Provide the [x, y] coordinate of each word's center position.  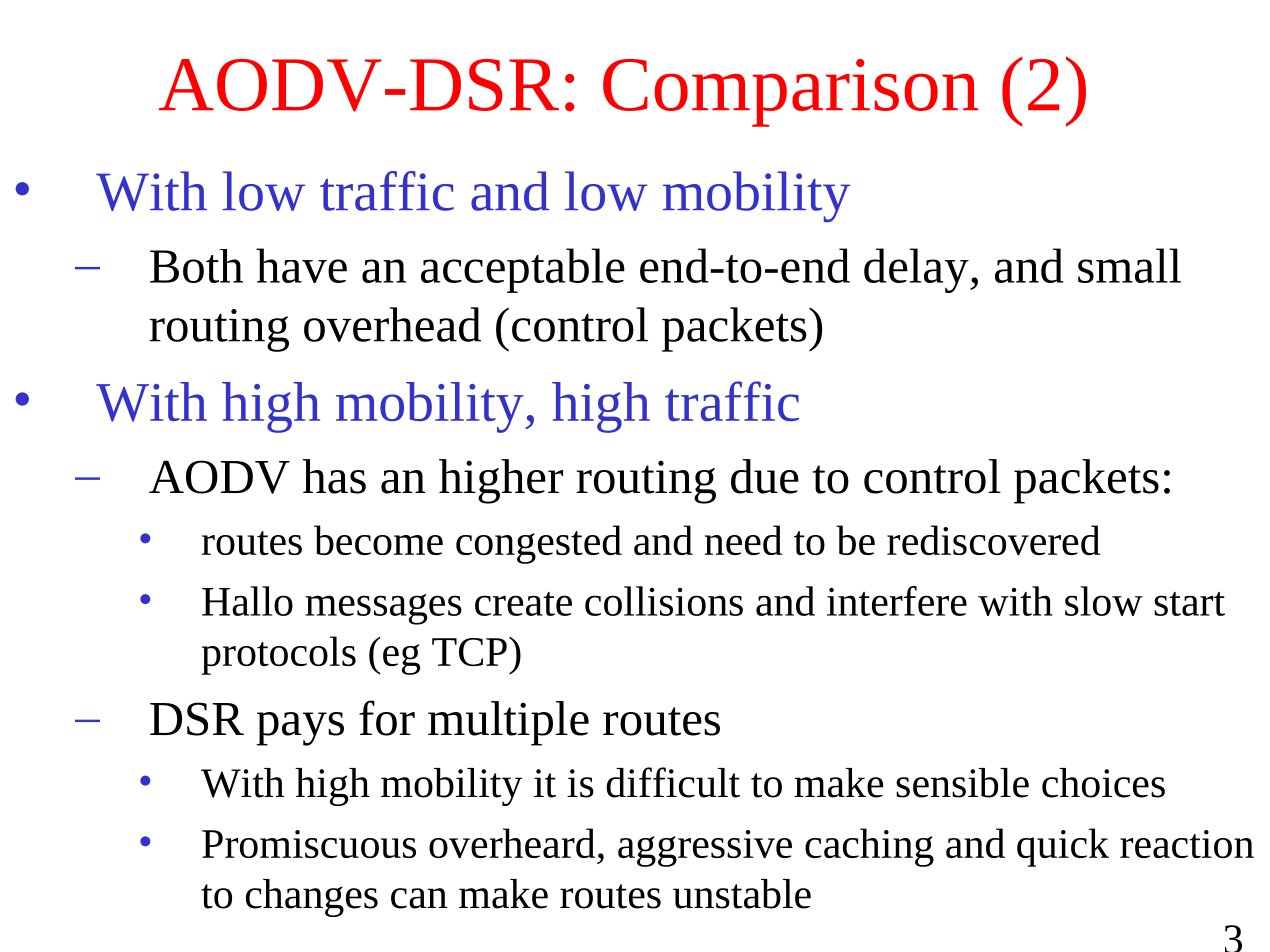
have [301, 265]
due [765, 476]
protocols [278, 655]
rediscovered [993, 540]
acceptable [523, 270]
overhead [392, 324]
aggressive [705, 848]
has [334, 476]
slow [1104, 601]
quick [1063, 847]
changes [312, 898]
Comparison [791, 93]
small [1129, 265]
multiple [508, 723]
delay [917, 270]
